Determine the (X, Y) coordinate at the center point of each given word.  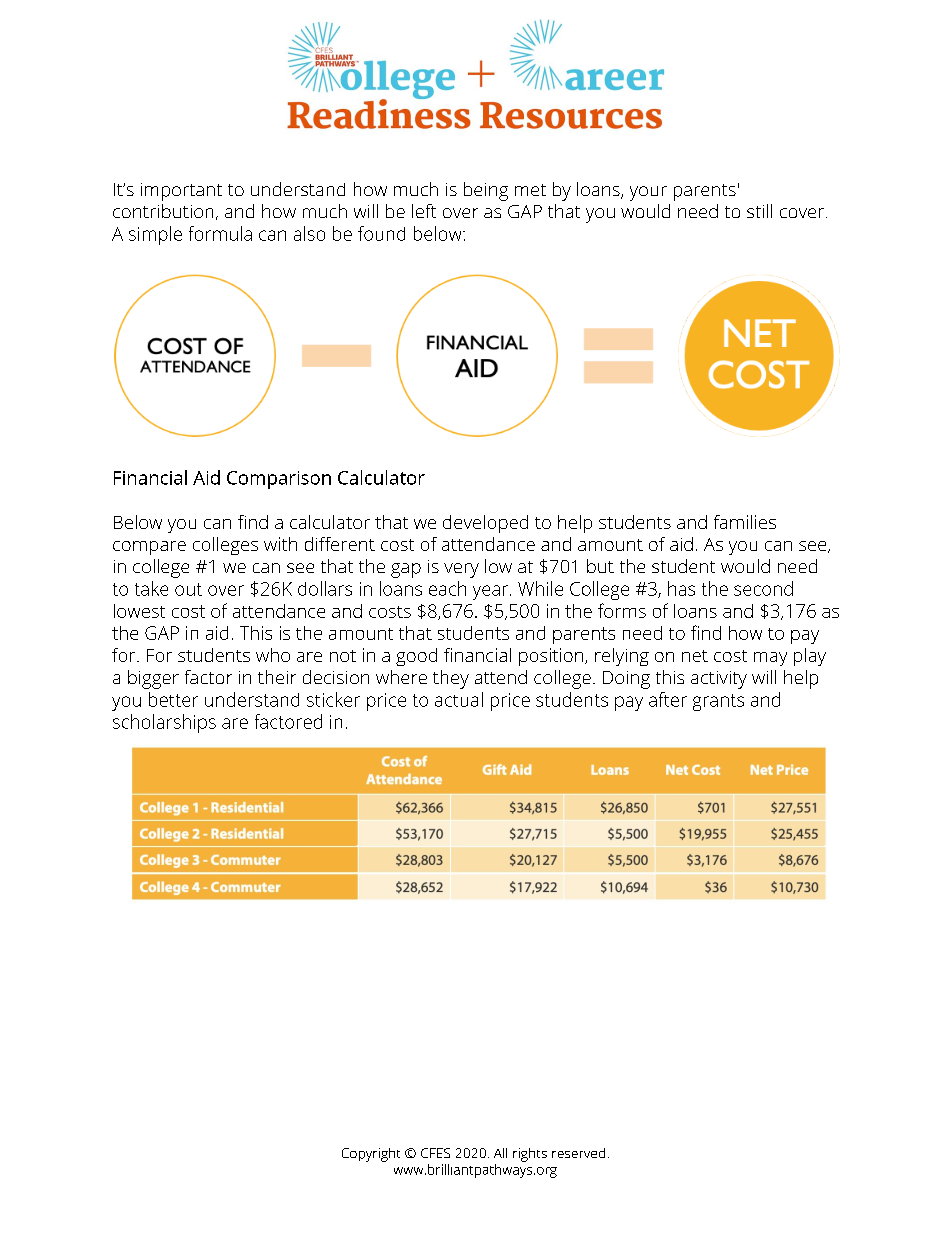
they (451, 679)
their (277, 677)
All (500, 1153)
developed (485, 524)
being (486, 191)
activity (719, 680)
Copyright (371, 1155)
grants (718, 702)
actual (459, 699)
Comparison (279, 480)
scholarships (164, 723)
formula (220, 233)
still (759, 211)
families (745, 522)
